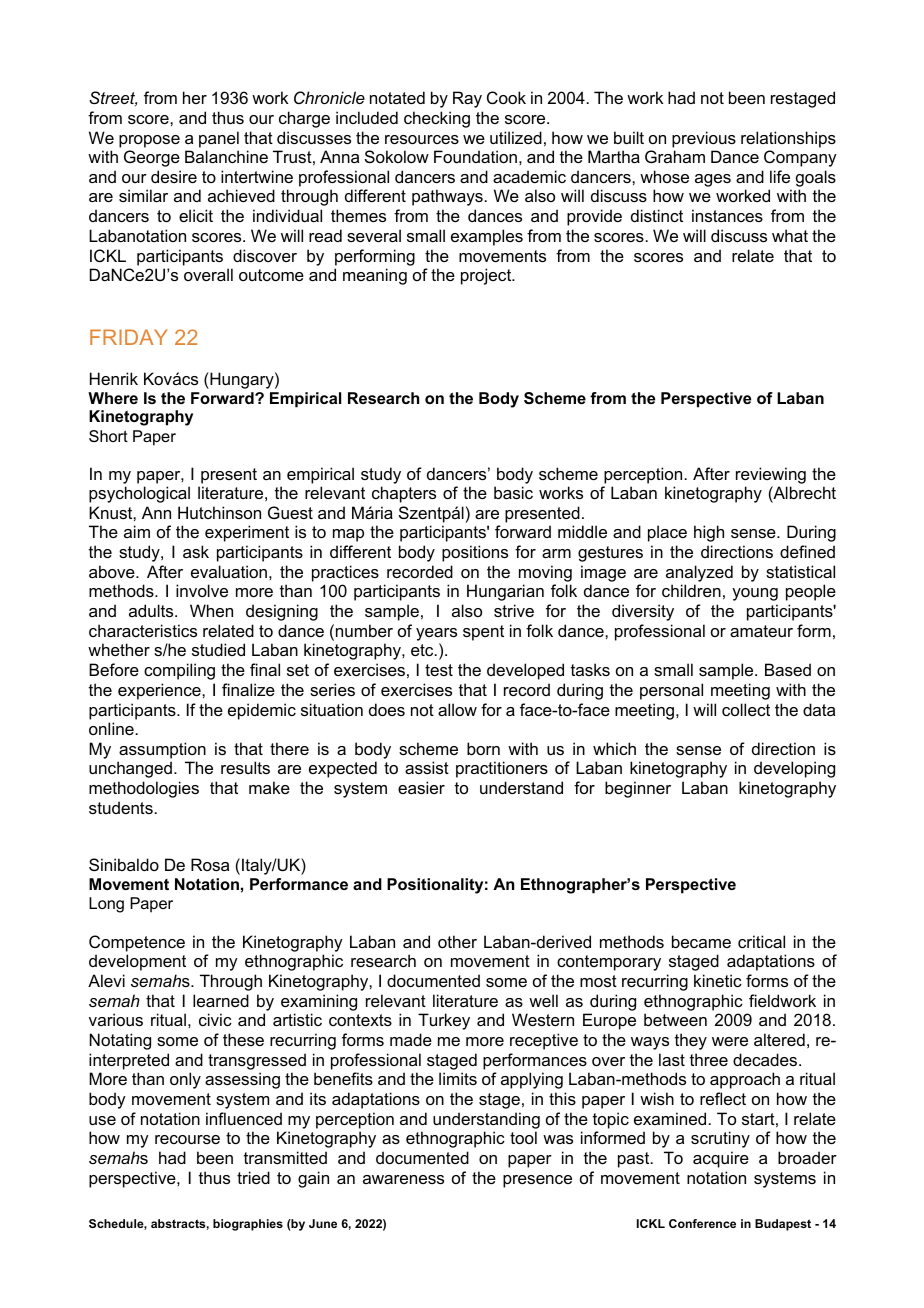 The height and width of the document is (1308, 924). What do you see at coordinates (761, 631) in the document?
I see `amateur` at bounding box center [761, 631].
